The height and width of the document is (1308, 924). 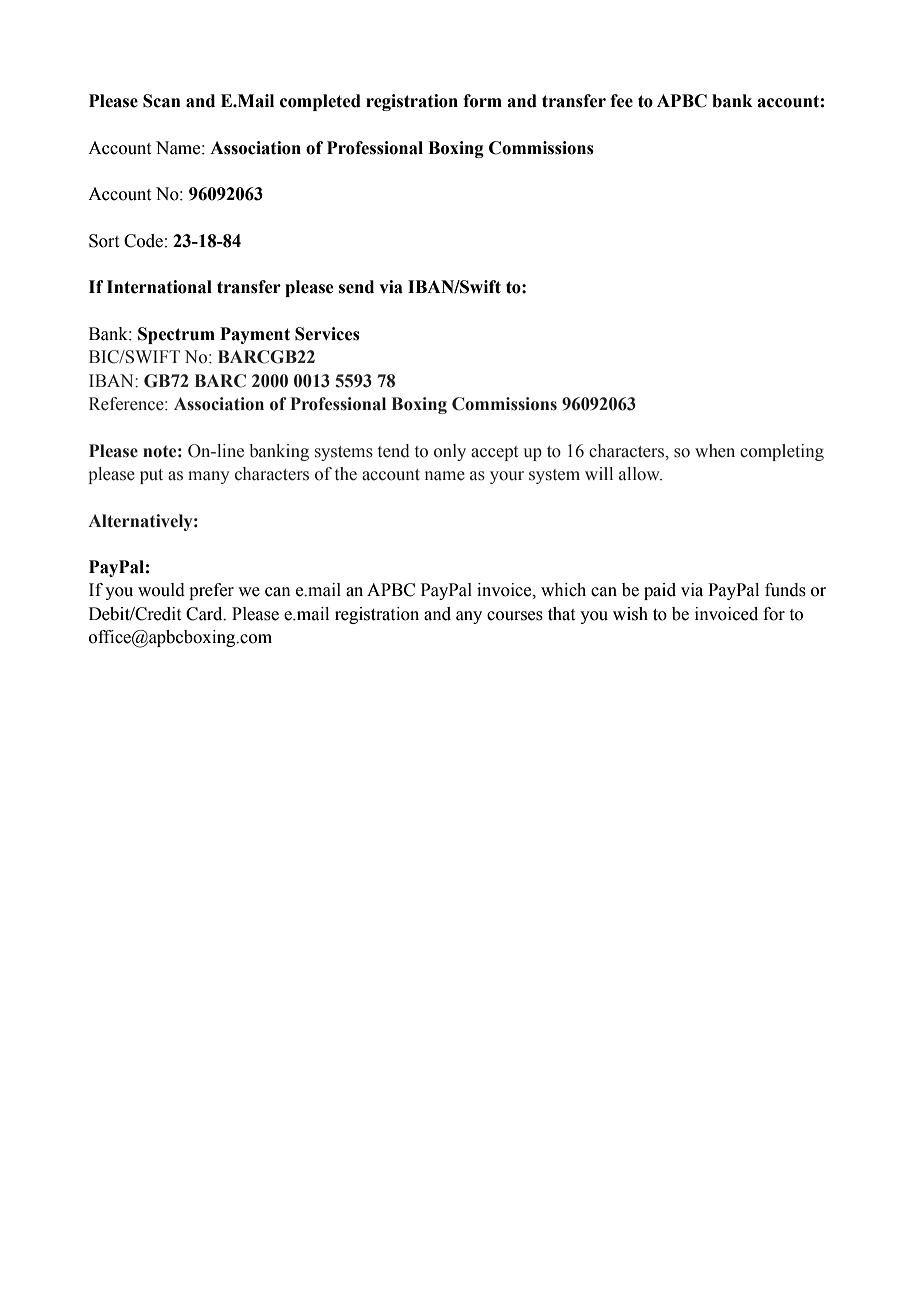 What do you see at coordinates (143, 241) in the document?
I see `Code` at bounding box center [143, 241].
